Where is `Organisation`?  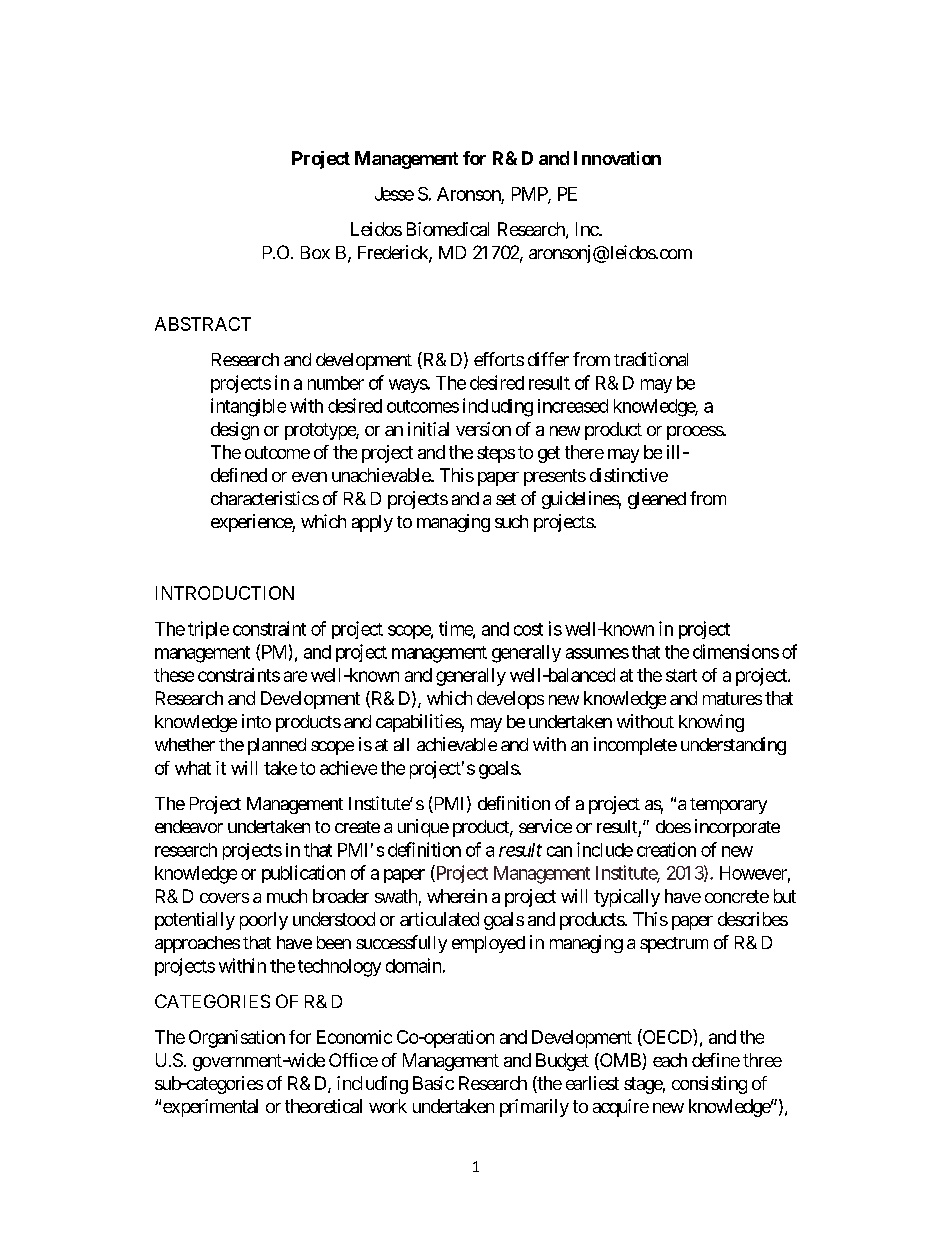 Organisation is located at coordinates (237, 1039).
